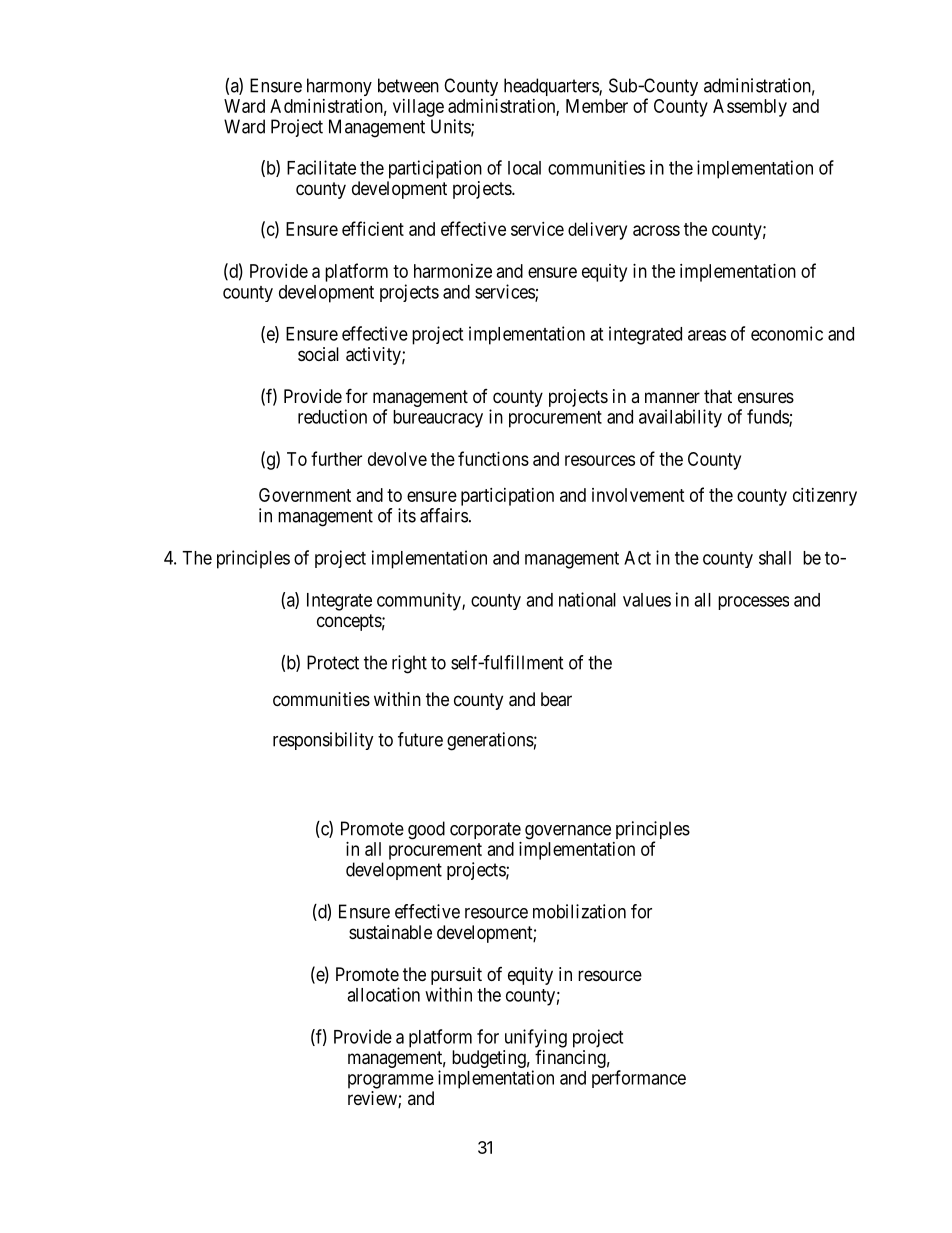 This screenshot has height=1233, width=952. What do you see at coordinates (556, 699) in the screenshot?
I see `bear` at bounding box center [556, 699].
